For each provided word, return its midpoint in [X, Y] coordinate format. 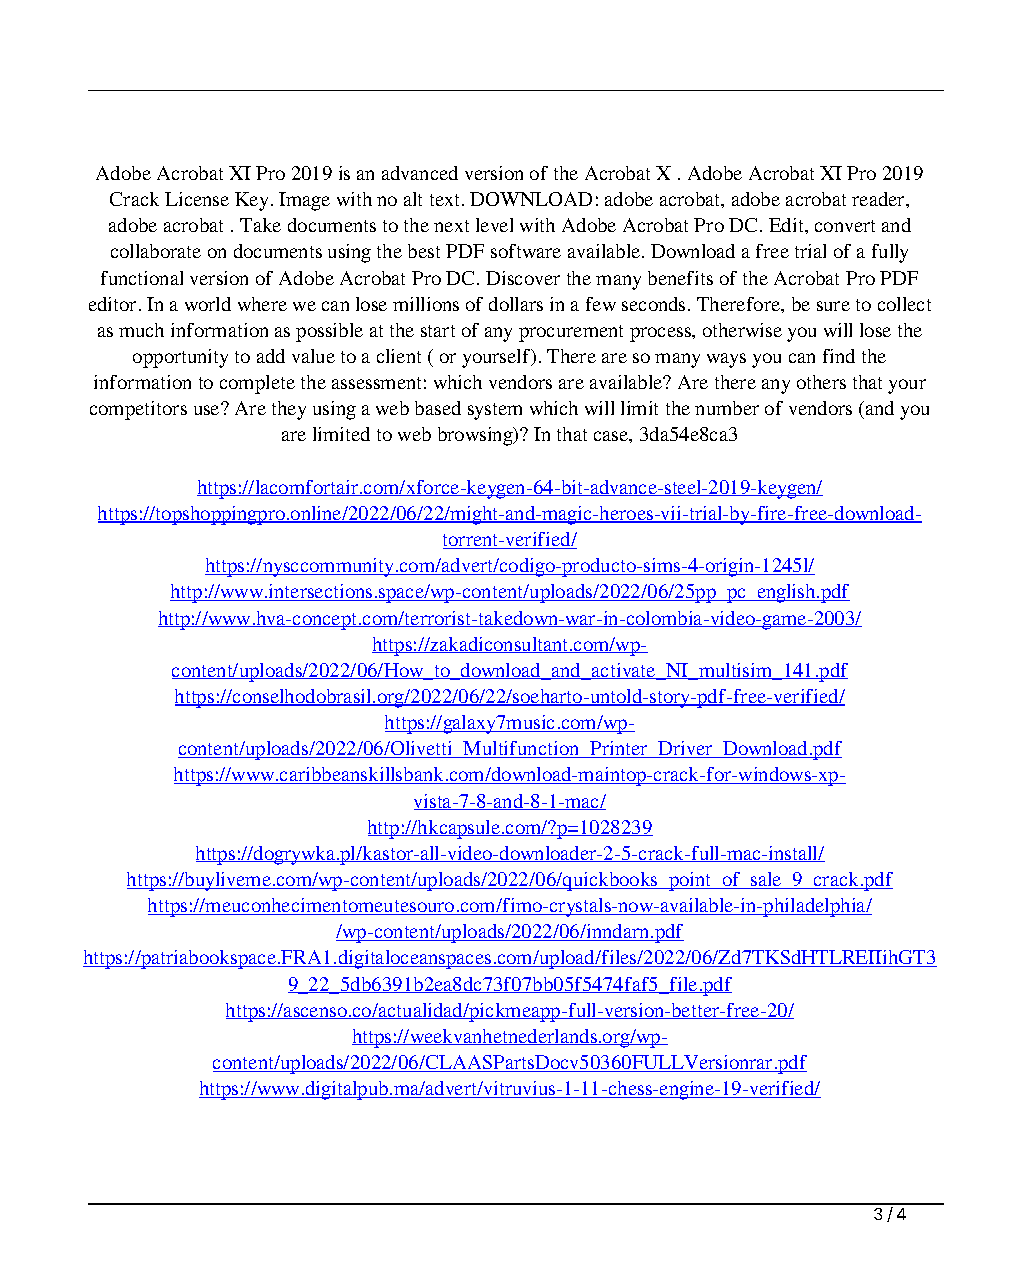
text [446, 200]
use [208, 409]
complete [257, 384]
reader [879, 199]
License [197, 199]
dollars [516, 304]
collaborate [156, 251]
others [821, 382]
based [438, 408]
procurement [571, 333]
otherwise [742, 330]
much [141, 330]
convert [845, 226]
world [208, 304]
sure [833, 306]
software [526, 251]
